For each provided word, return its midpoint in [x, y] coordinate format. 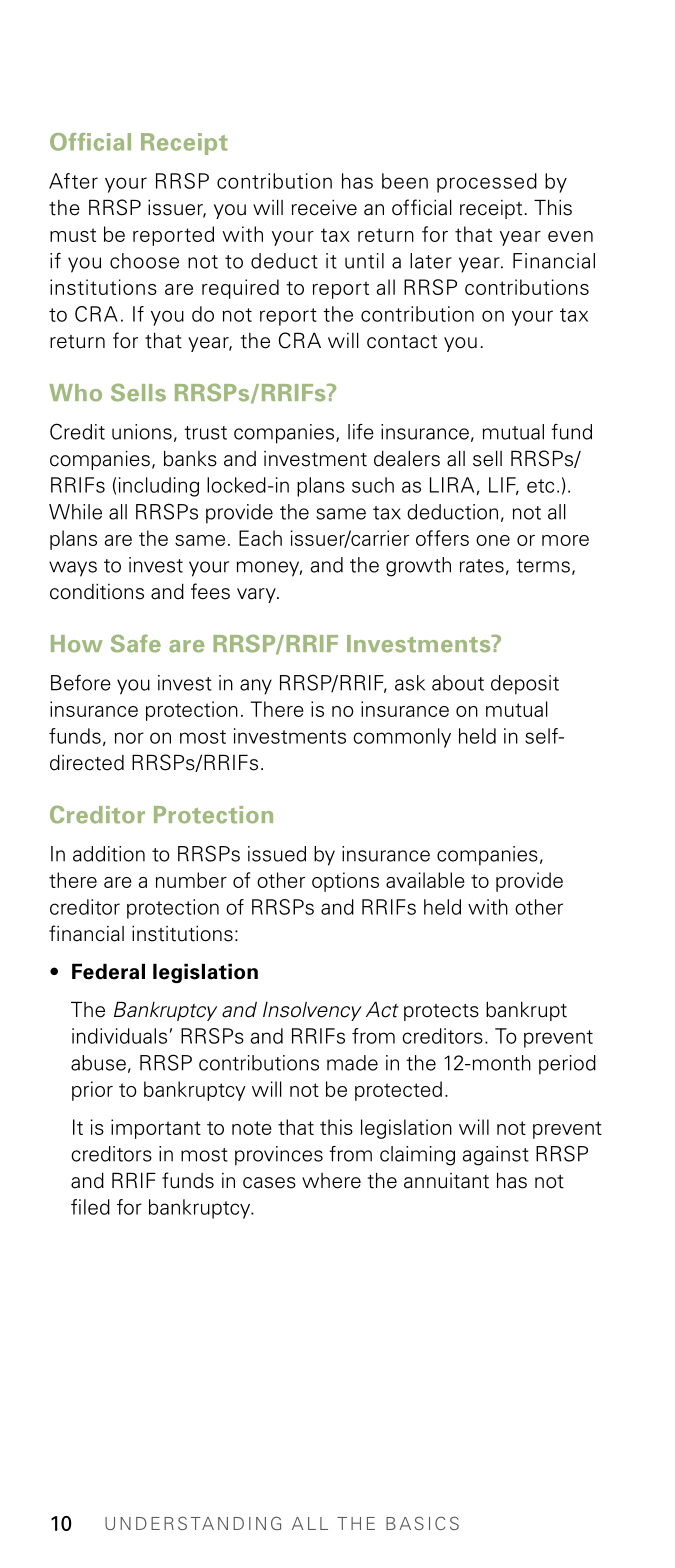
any [256, 687]
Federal [108, 971]
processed [487, 183]
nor [129, 738]
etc [540, 486]
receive [324, 207]
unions [142, 432]
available [425, 880]
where [331, 1181]
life [361, 432]
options [345, 882]
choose [144, 261]
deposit [525, 685]
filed [90, 1207]
